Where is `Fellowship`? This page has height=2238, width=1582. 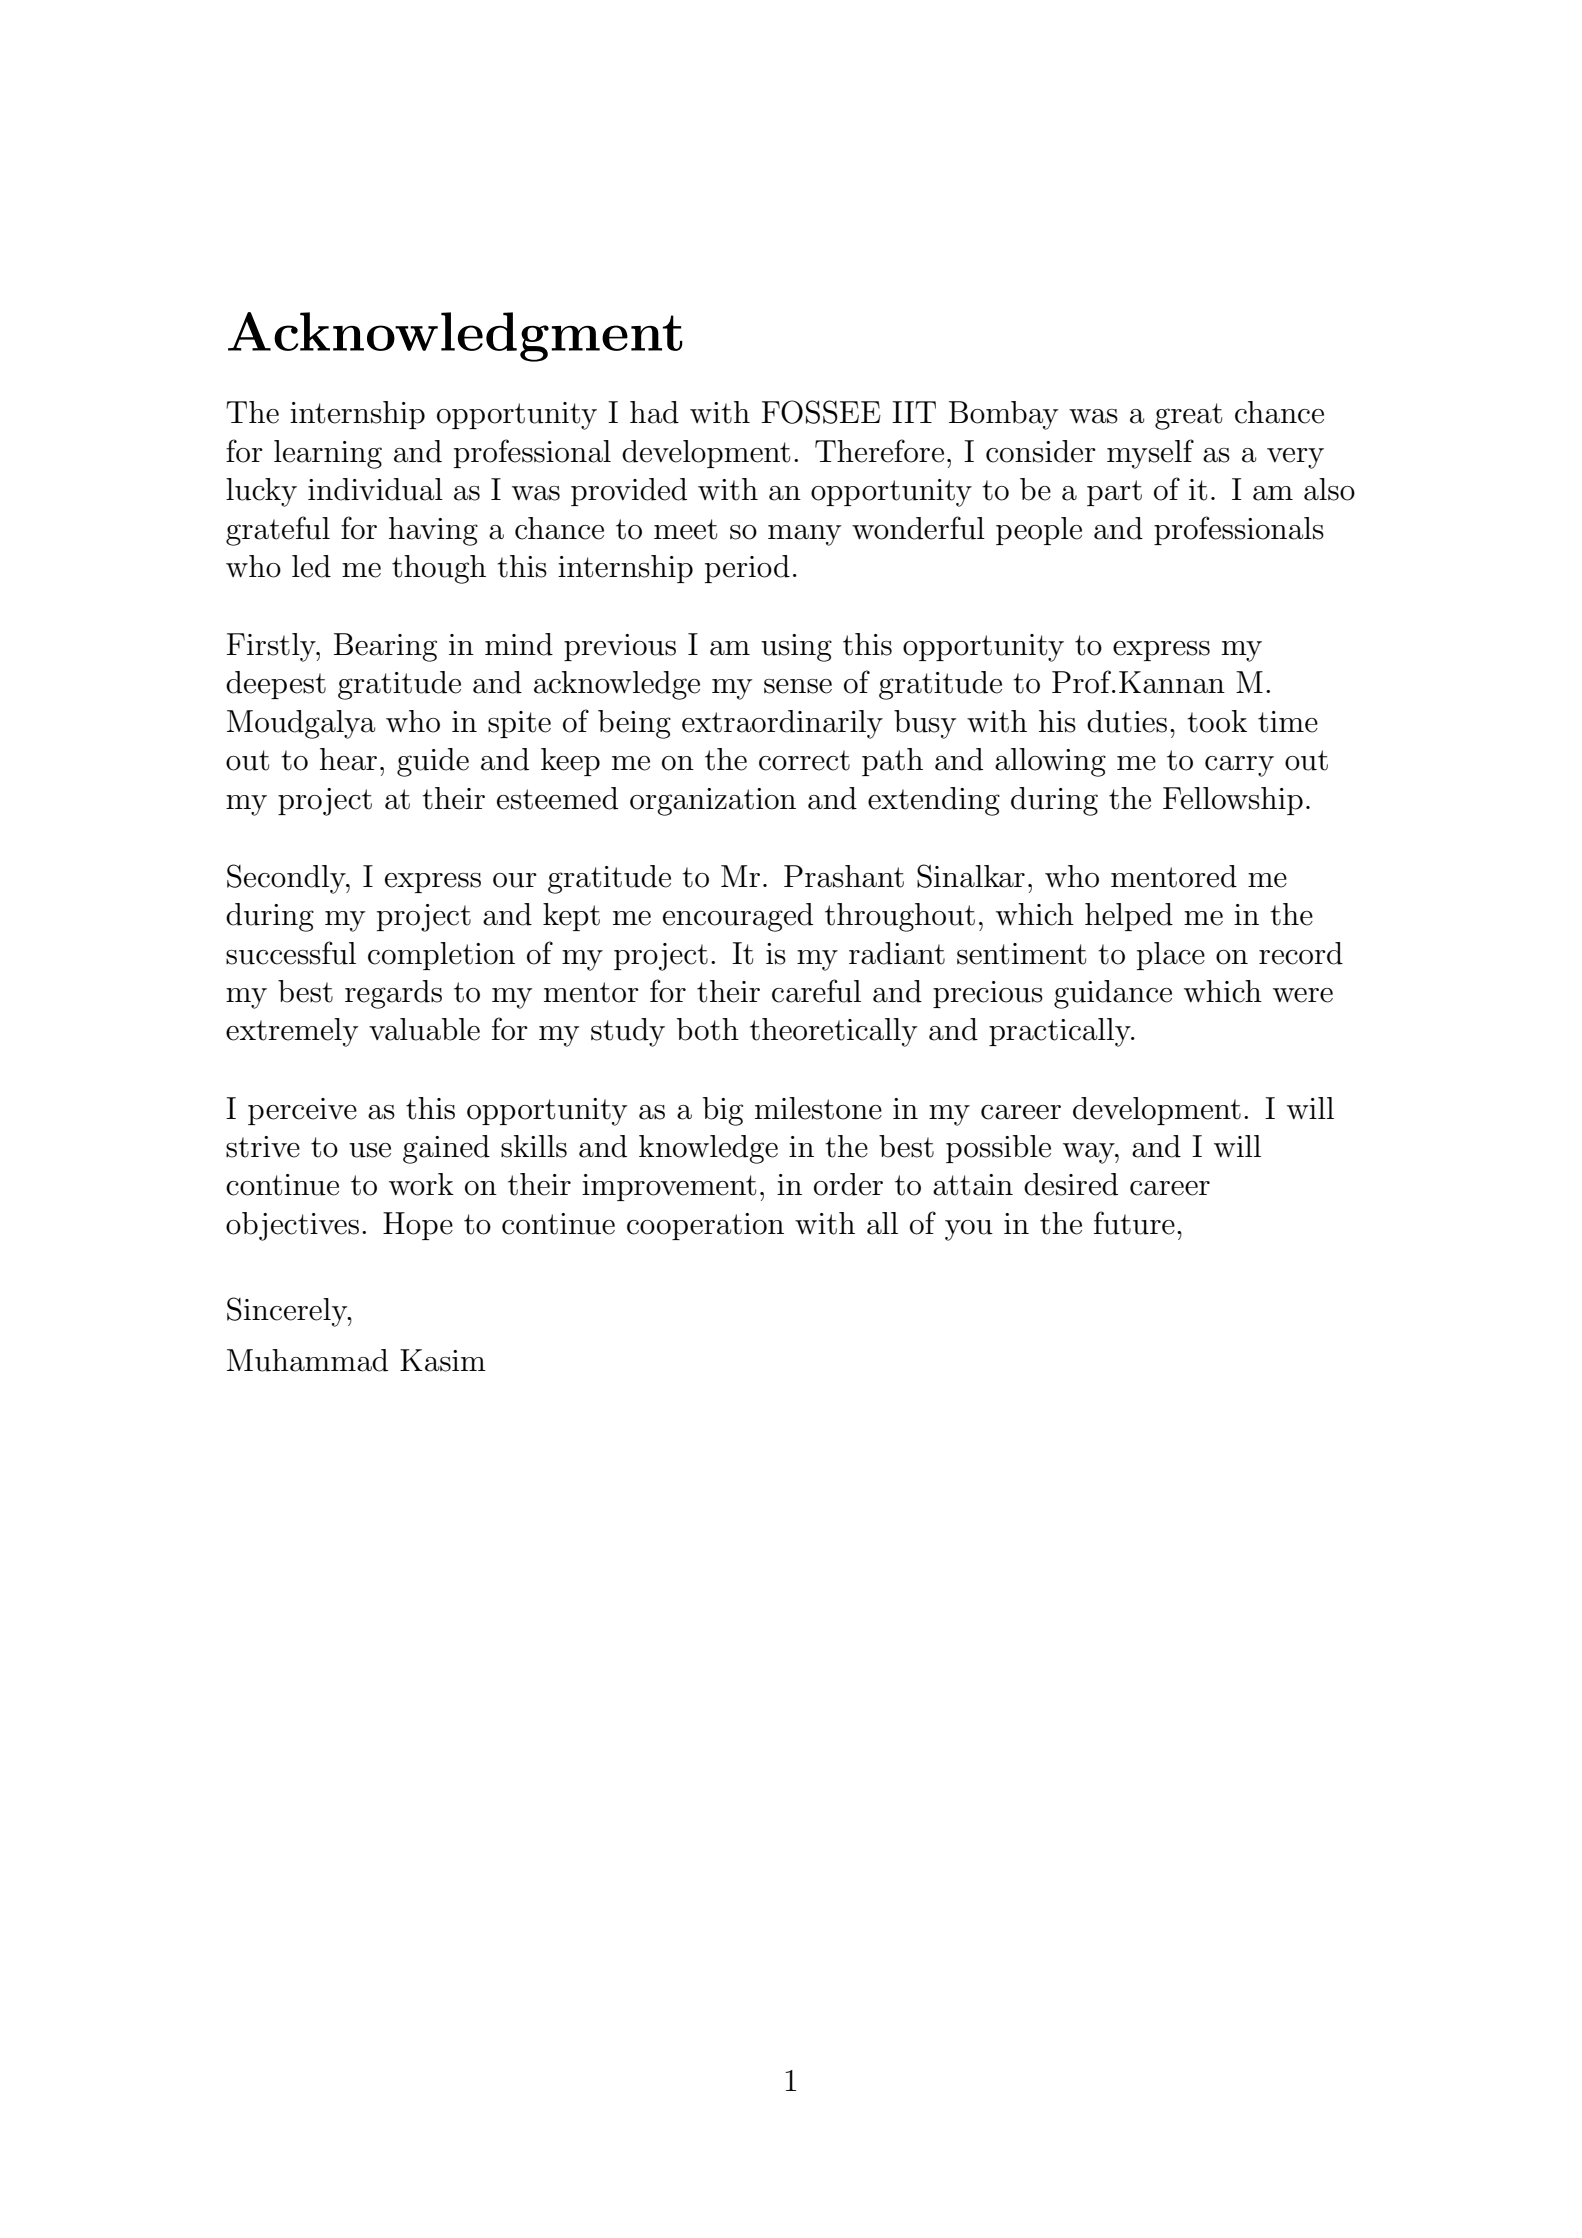
Fellowship is located at coordinates (1233, 801).
